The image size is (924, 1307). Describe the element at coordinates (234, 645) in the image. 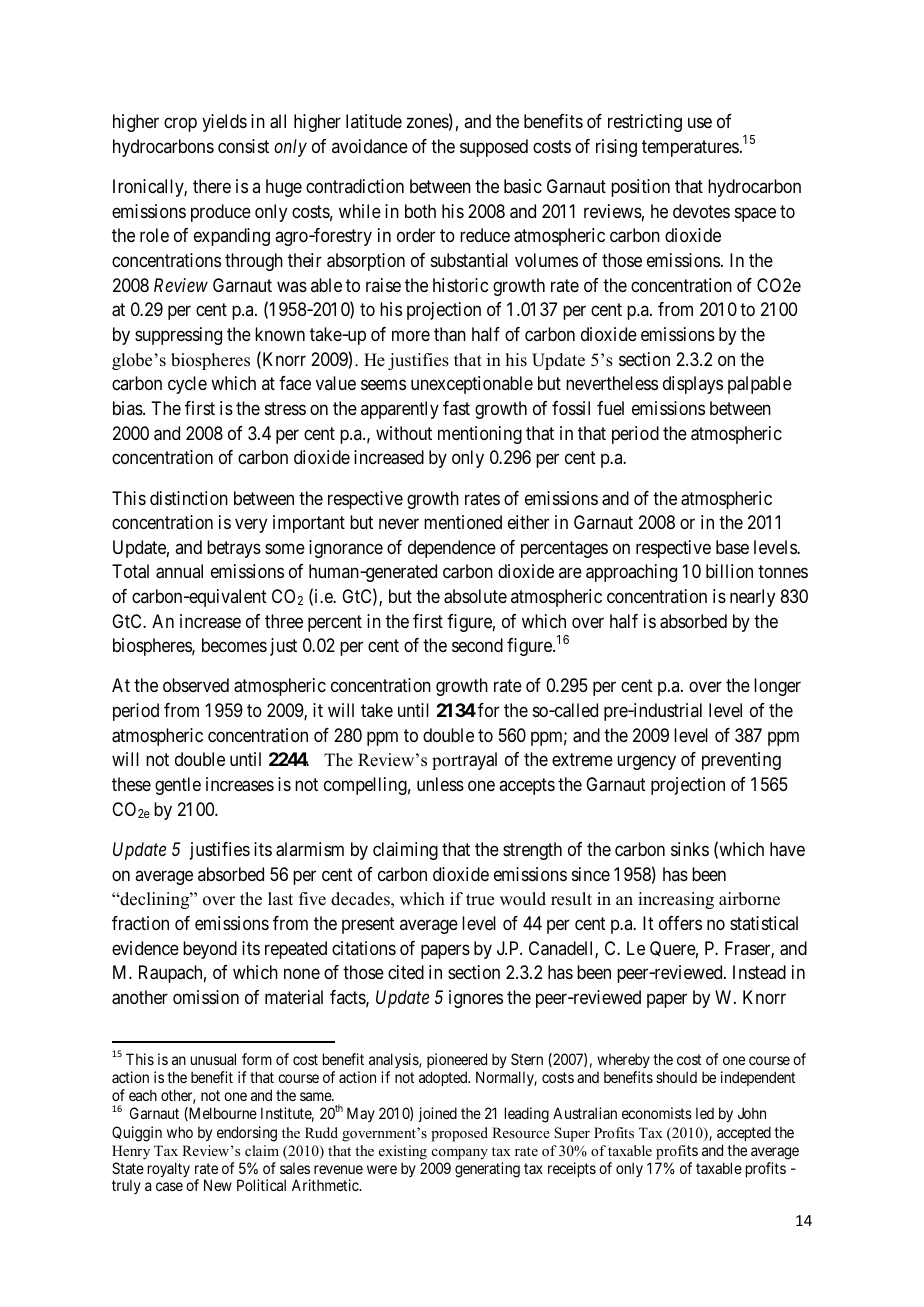

I see `becomes` at that location.
